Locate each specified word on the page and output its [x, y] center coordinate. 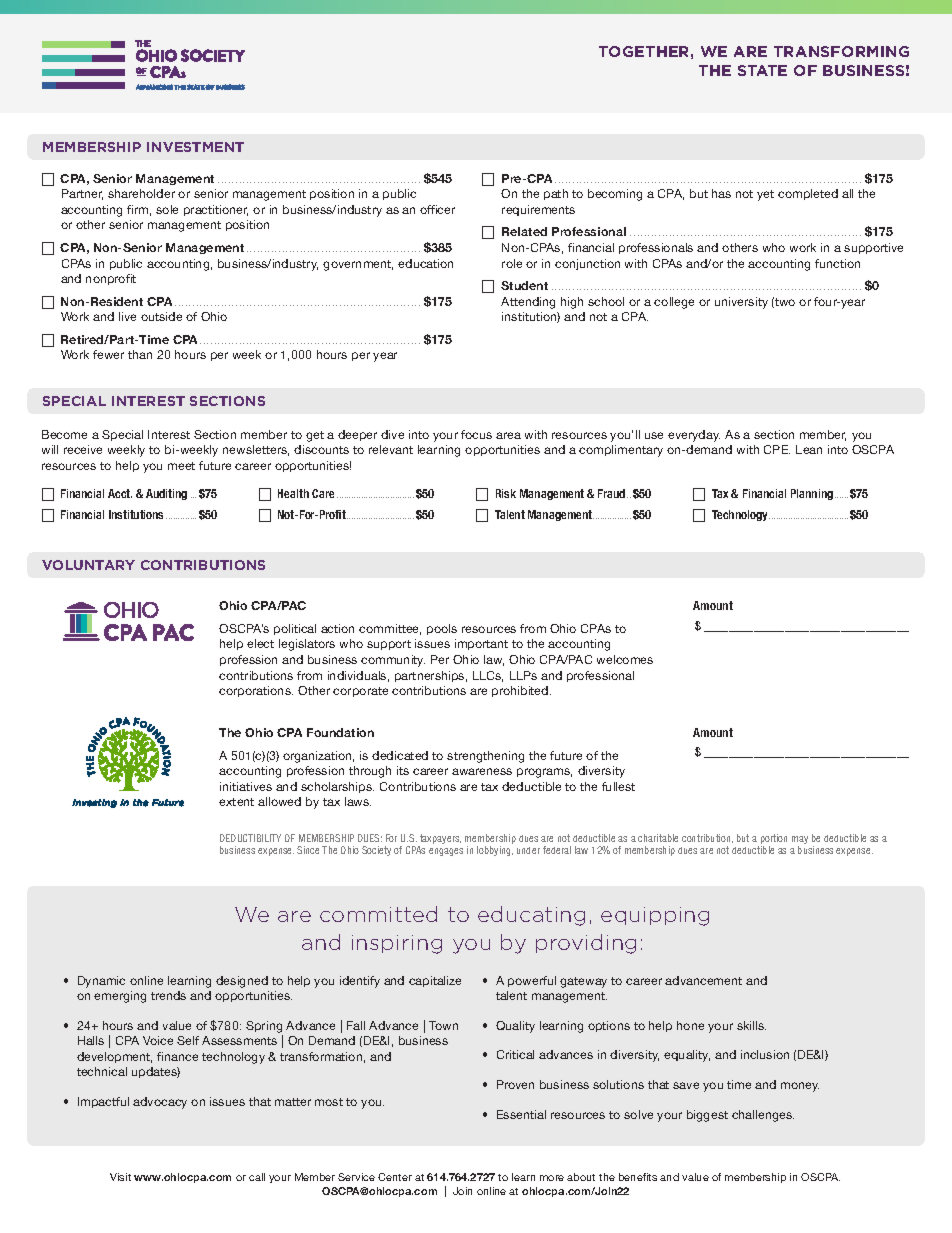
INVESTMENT [195, 147]
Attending [528, 303]
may [800, 841]
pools [442, 629]
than [140, 354]
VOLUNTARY [88, 565]
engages [446, 852]
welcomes [625, 659]
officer [437, 209]
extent [236, 802]
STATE [762, 70]
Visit [120, 1177]
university [741, 303]
